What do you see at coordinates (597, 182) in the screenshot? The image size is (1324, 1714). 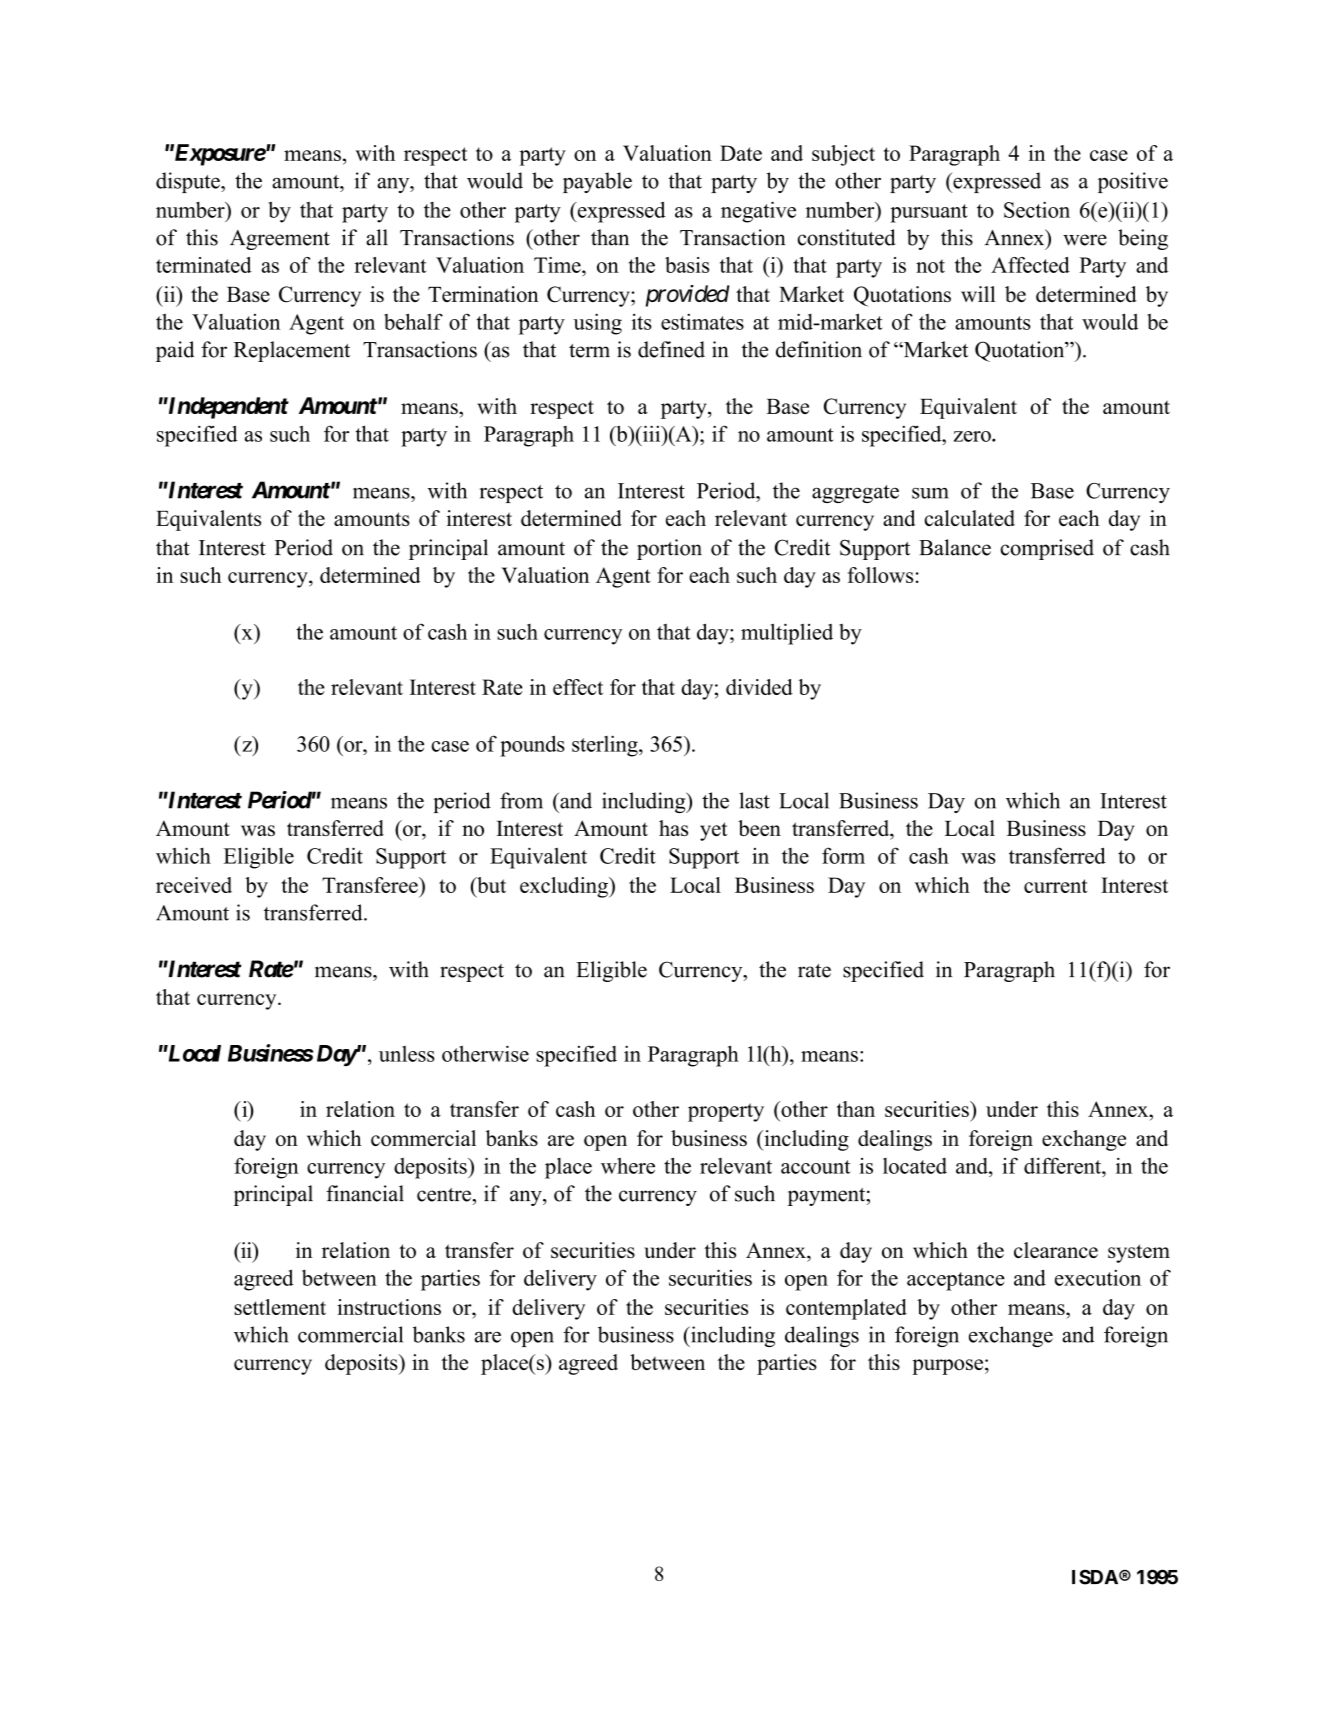 I see `payable` at bounding box center [597, 182].
